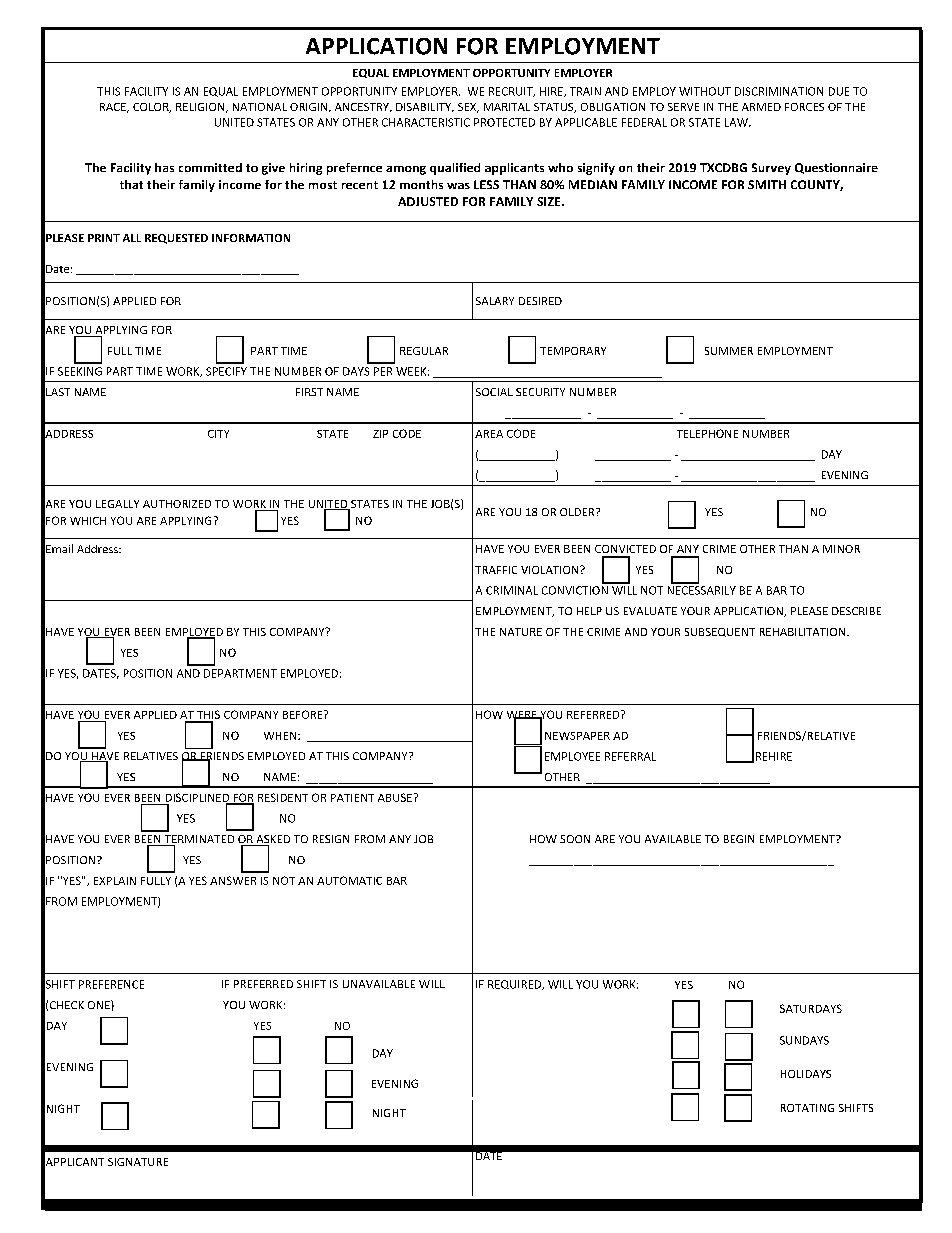  Describe the element at coordinates (739, 839) in the screenshot. I see `BEGIN` at that location.
